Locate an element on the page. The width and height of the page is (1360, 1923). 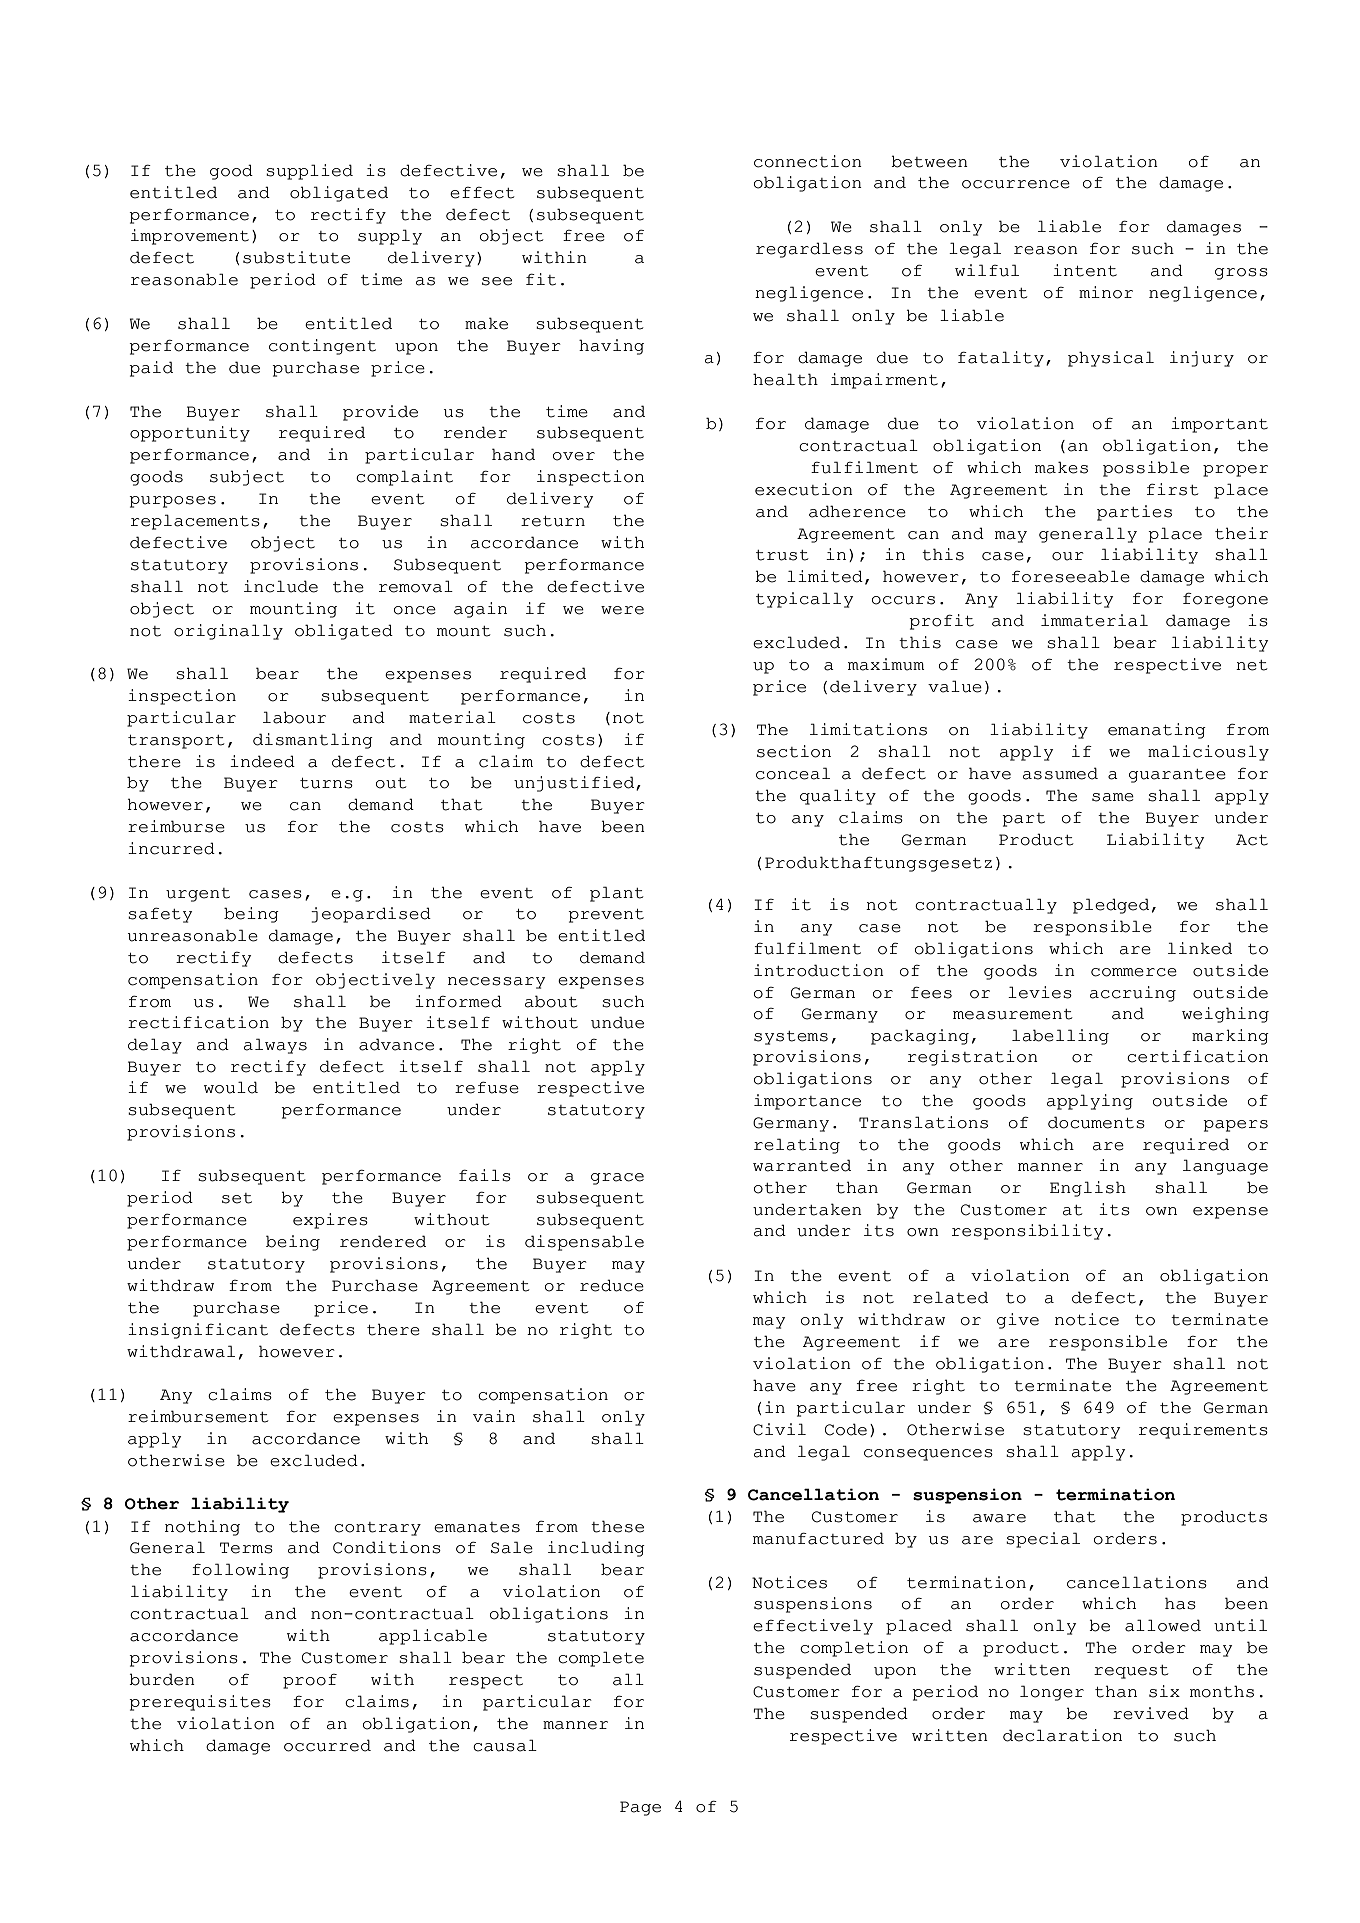
section is located at coordinates (794, 751).
